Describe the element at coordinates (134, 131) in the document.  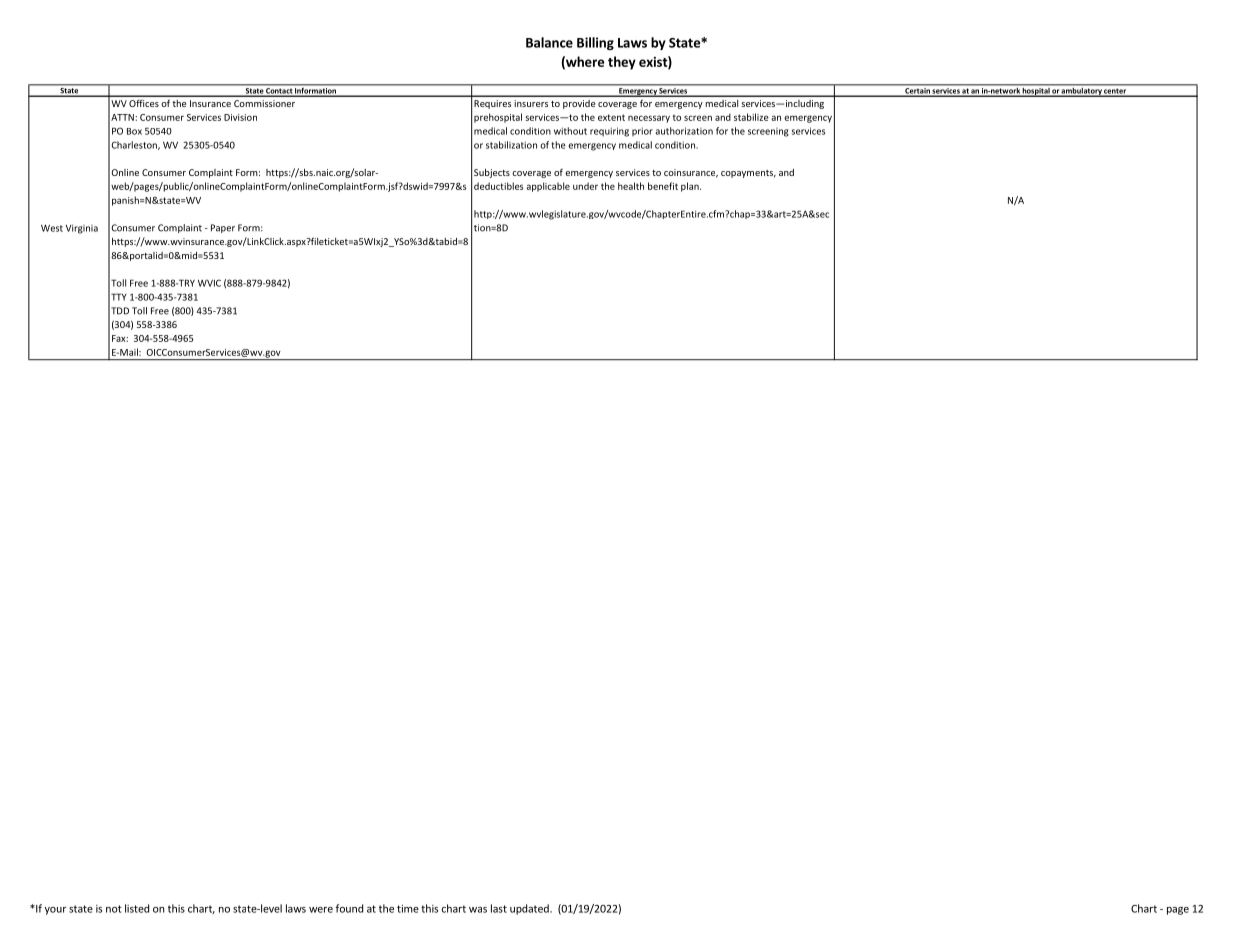
I see `Box` at that location.
